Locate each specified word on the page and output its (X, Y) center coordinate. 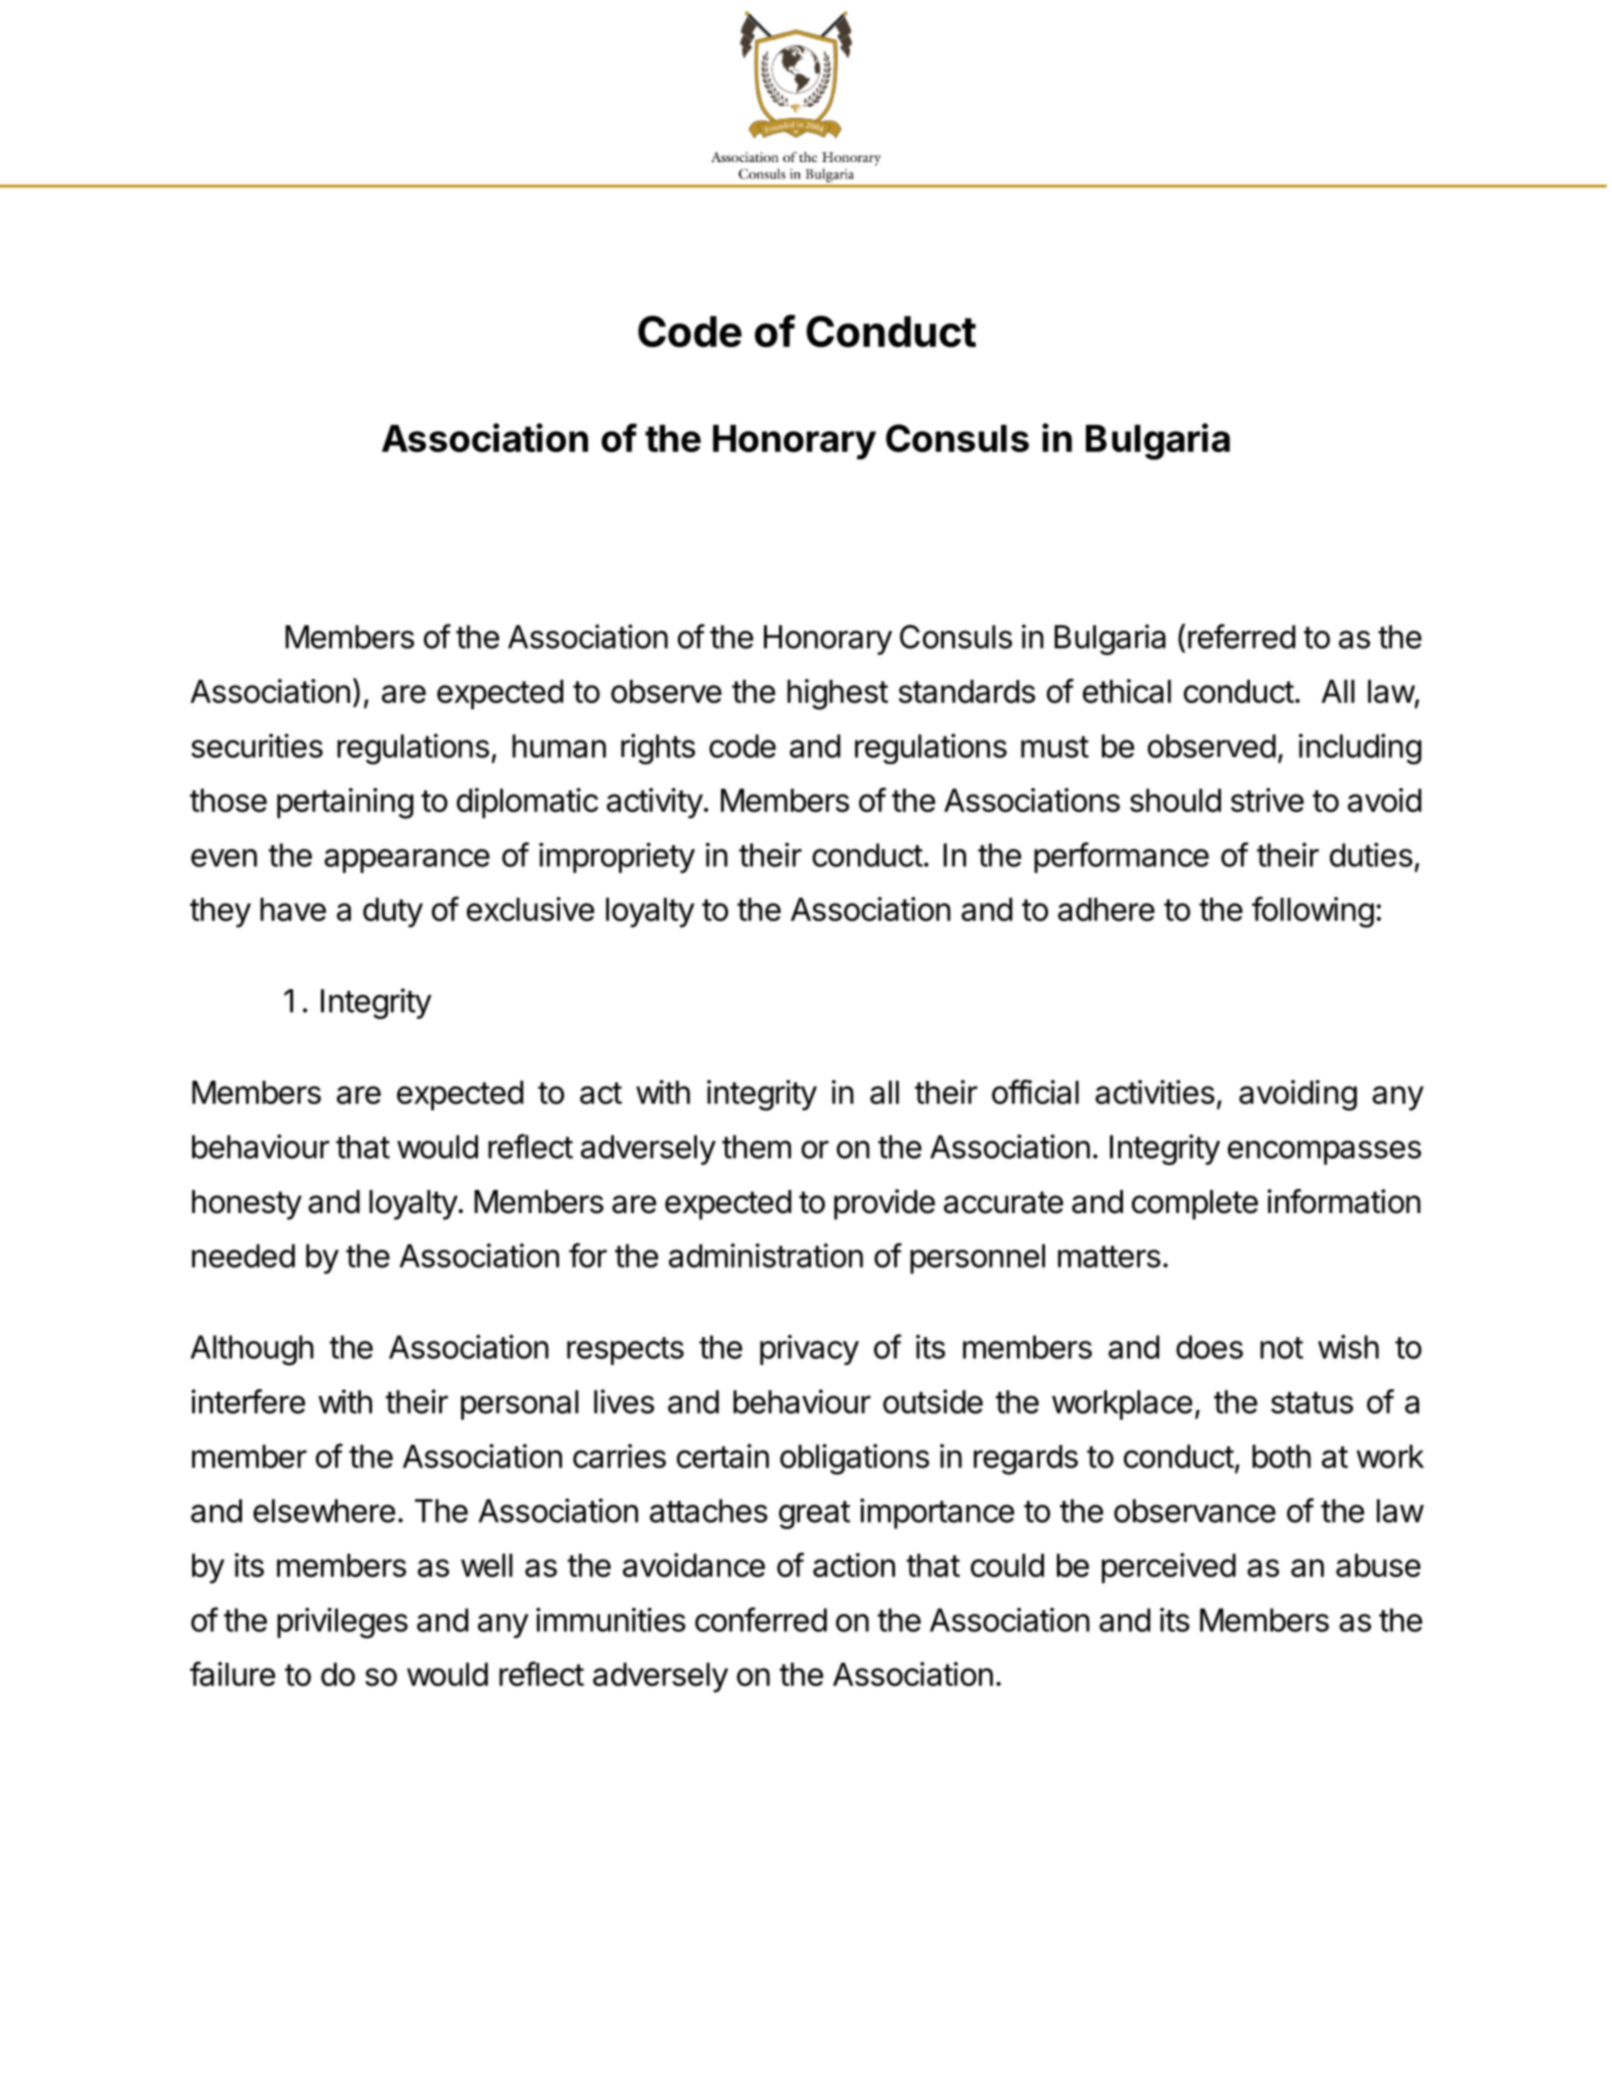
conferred (761, 1619)
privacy (809, 1350)
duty (393, 912)
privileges (342, 1623)
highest (837, 694)
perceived (1169, 1568)
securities (257, 745)
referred (1241, 636)
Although (252, 1350)
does (1209, 1347)
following (1313, 912)
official (1035, 1091)
